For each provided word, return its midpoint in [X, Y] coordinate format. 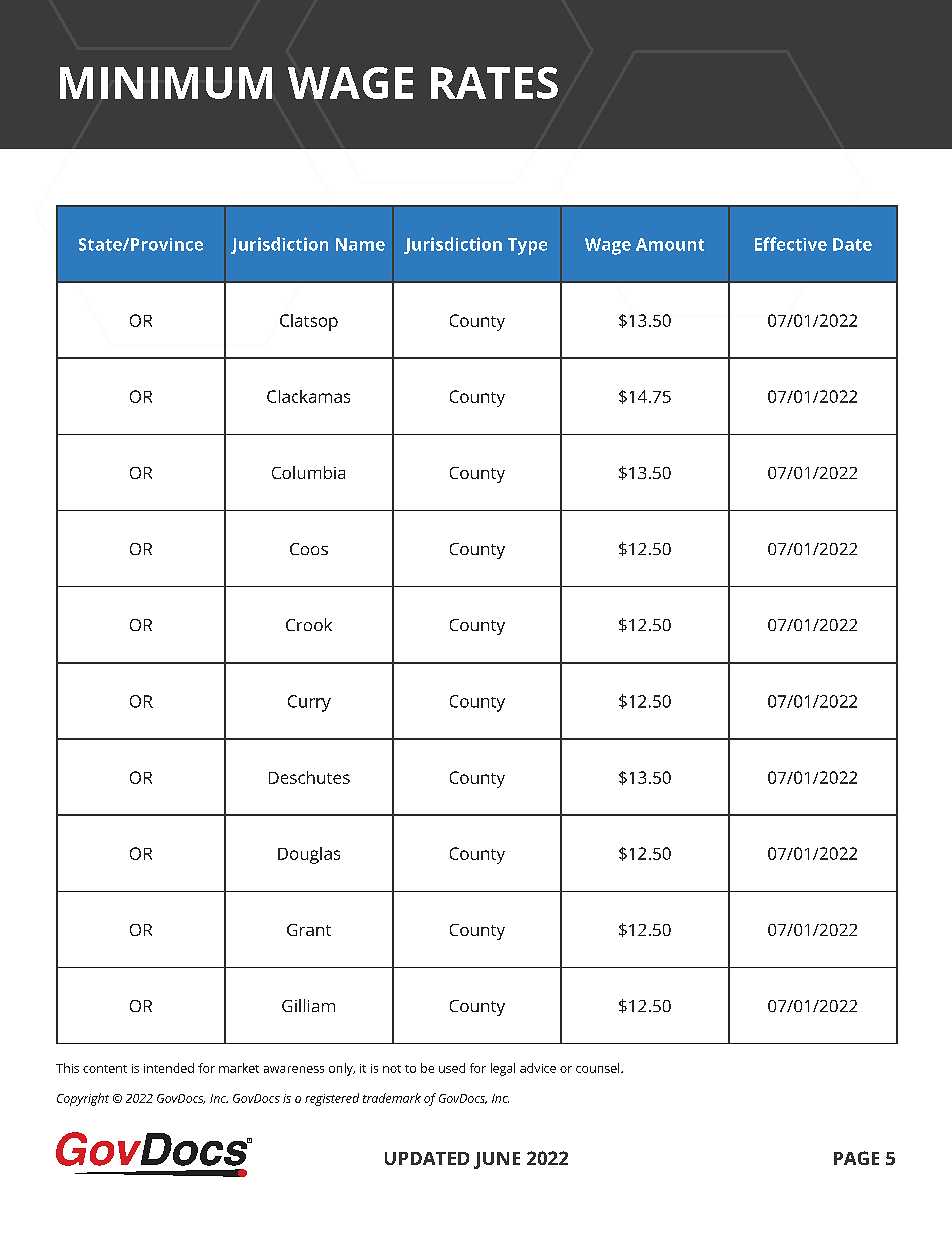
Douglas [309, 855]
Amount [670, 244]
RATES [494, 83]
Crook [309, 624]
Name [360, 244]
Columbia [308, 472]
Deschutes [309, 777]
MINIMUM [166, 83]
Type [527, 246]
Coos [309, 549]
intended [169, 1068]
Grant [309, 930]
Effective [791, 244]
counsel [599, 1068]
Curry [309, 703]
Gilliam [308, 1005]
